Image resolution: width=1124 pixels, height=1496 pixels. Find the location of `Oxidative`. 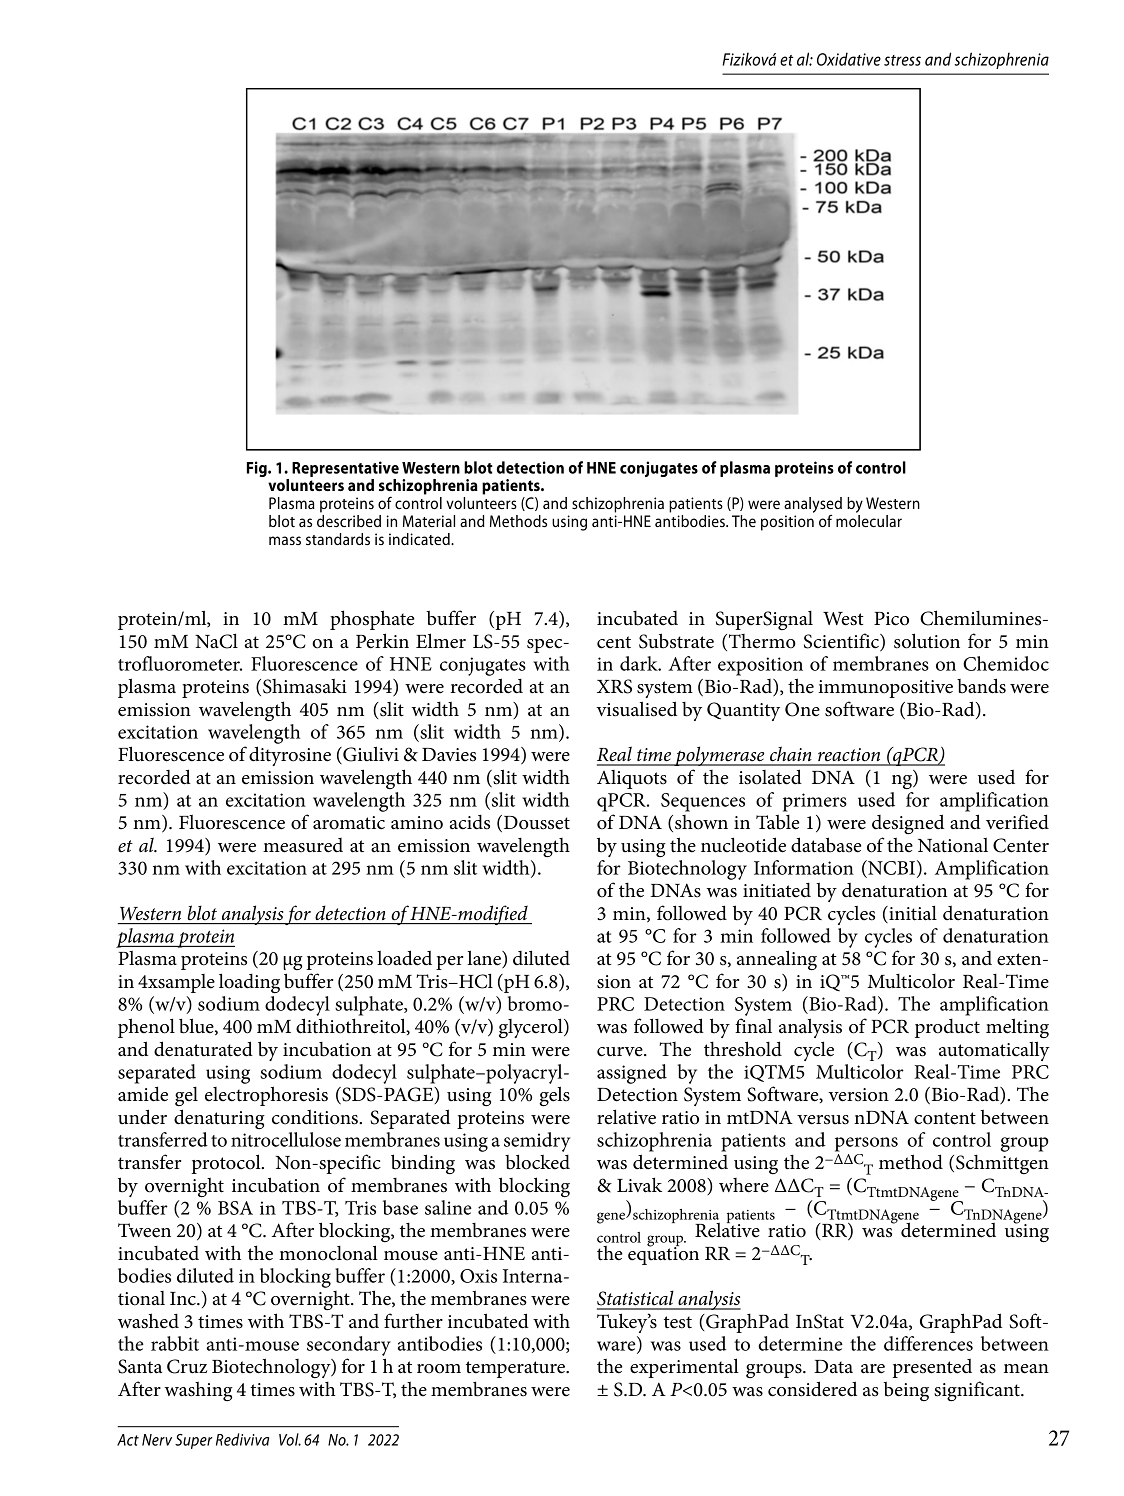

Oxidative is located at coordinates (849, 59).
